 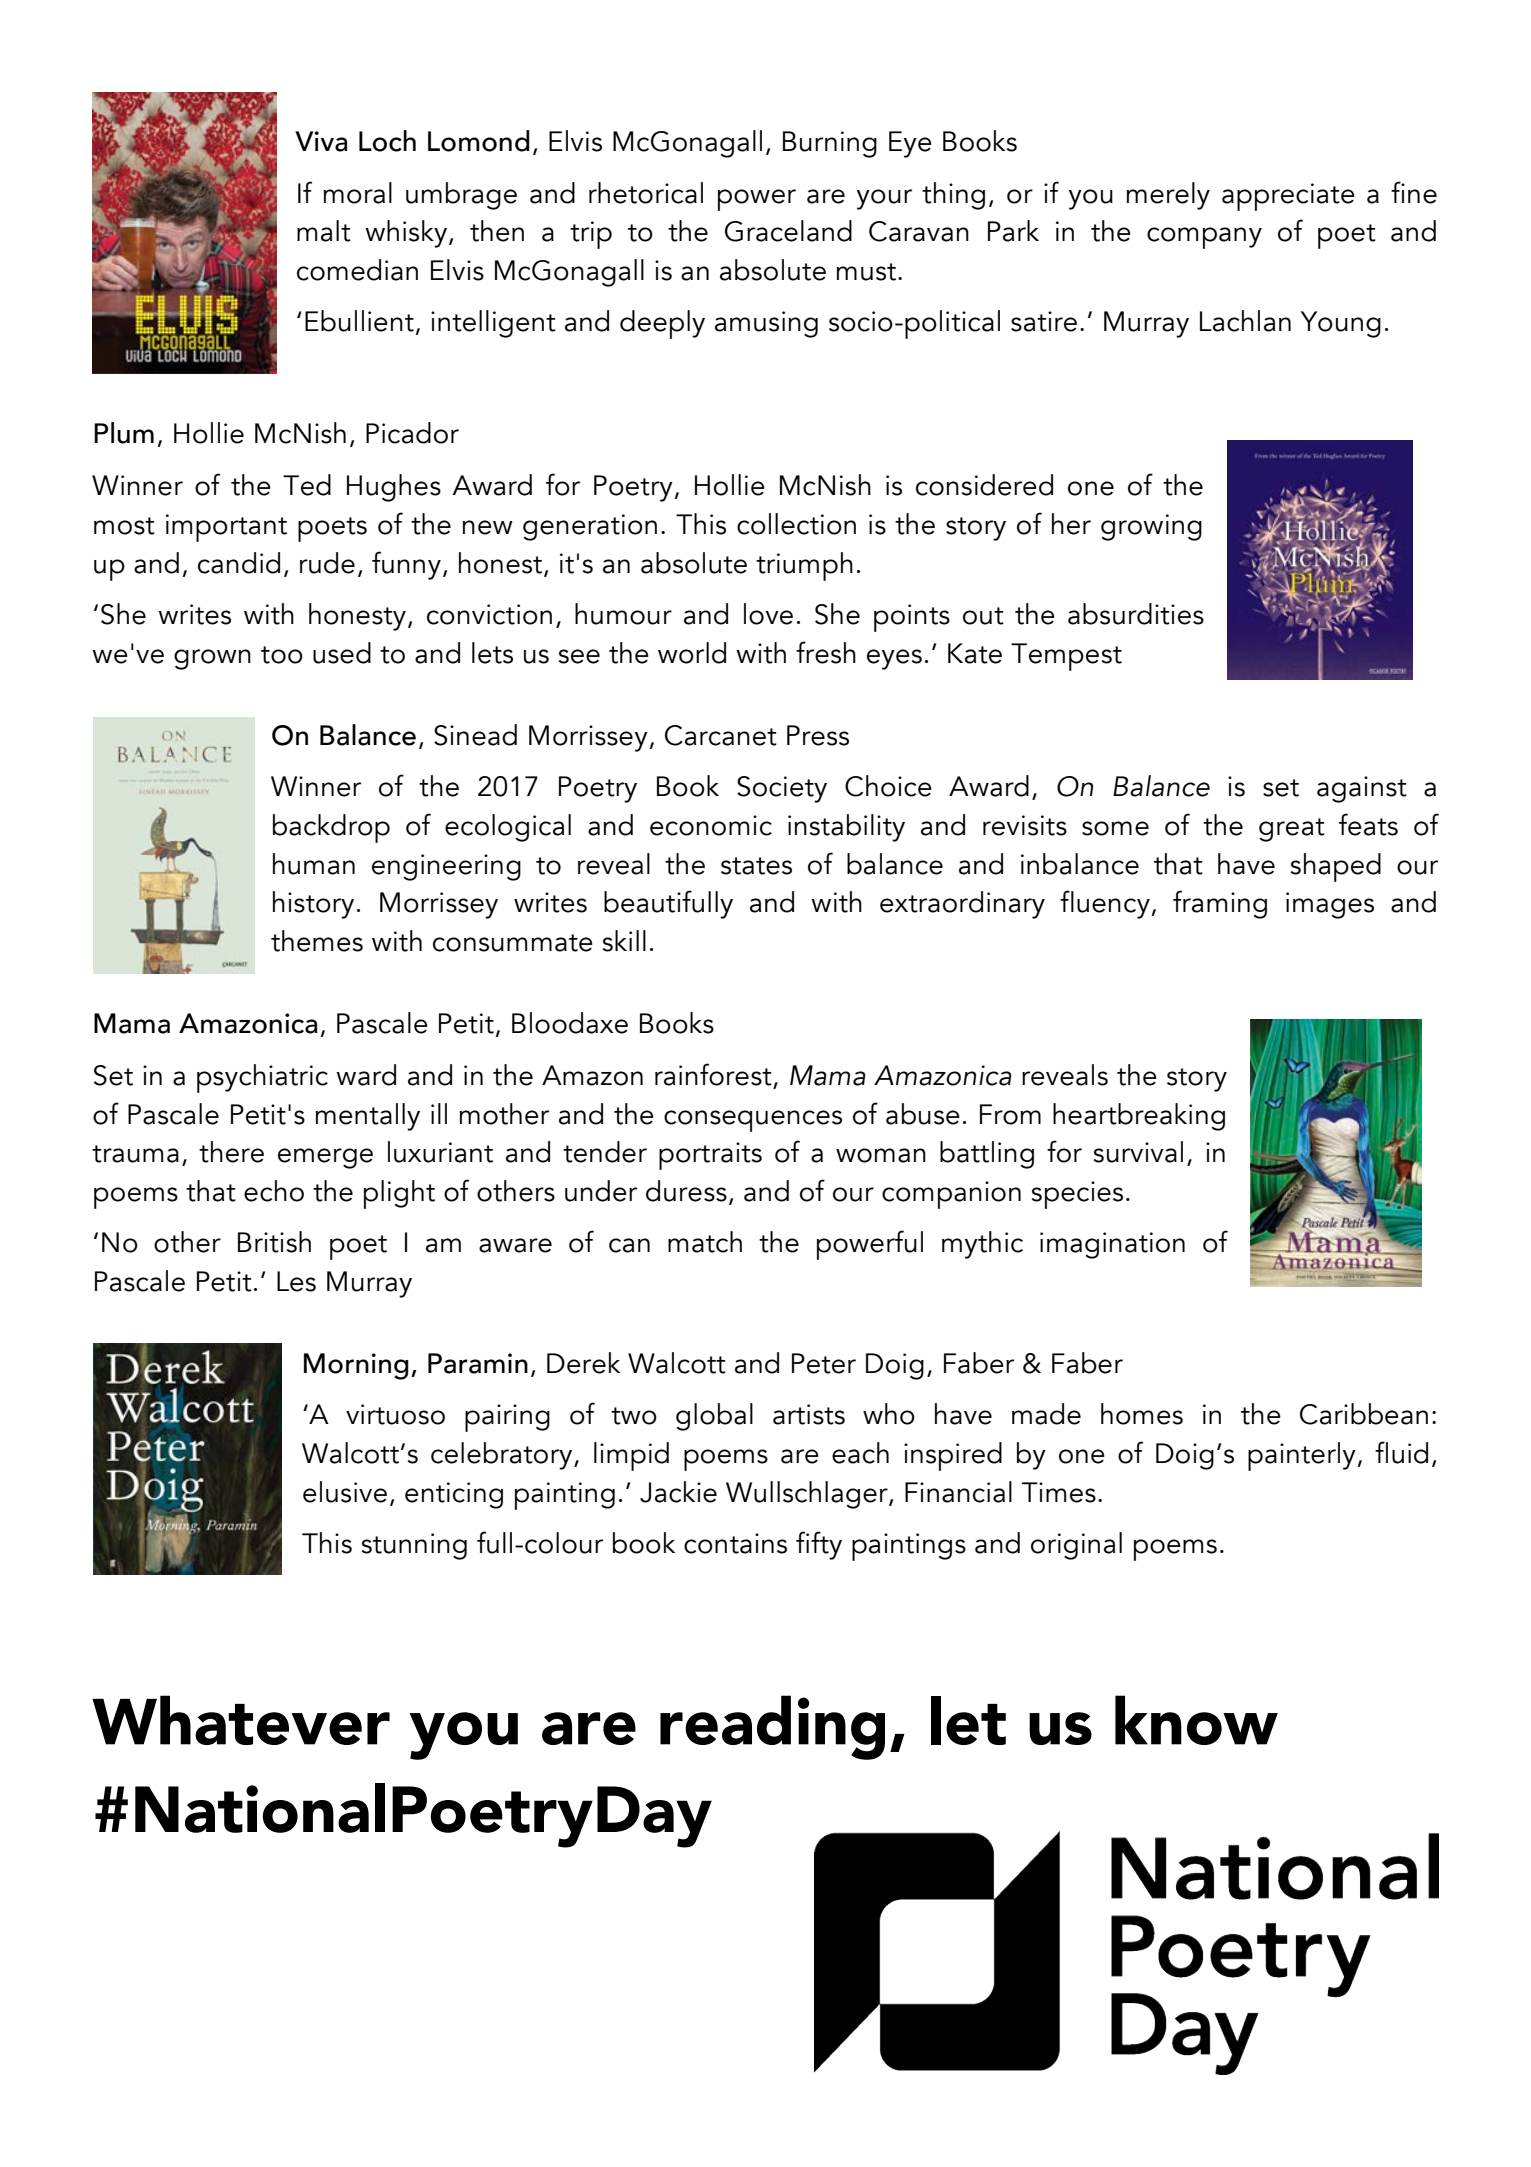 What do you see at coordinates (1136, 614) in the screenshot?
I see `absurdities` at bounding box center [1136, 614].
